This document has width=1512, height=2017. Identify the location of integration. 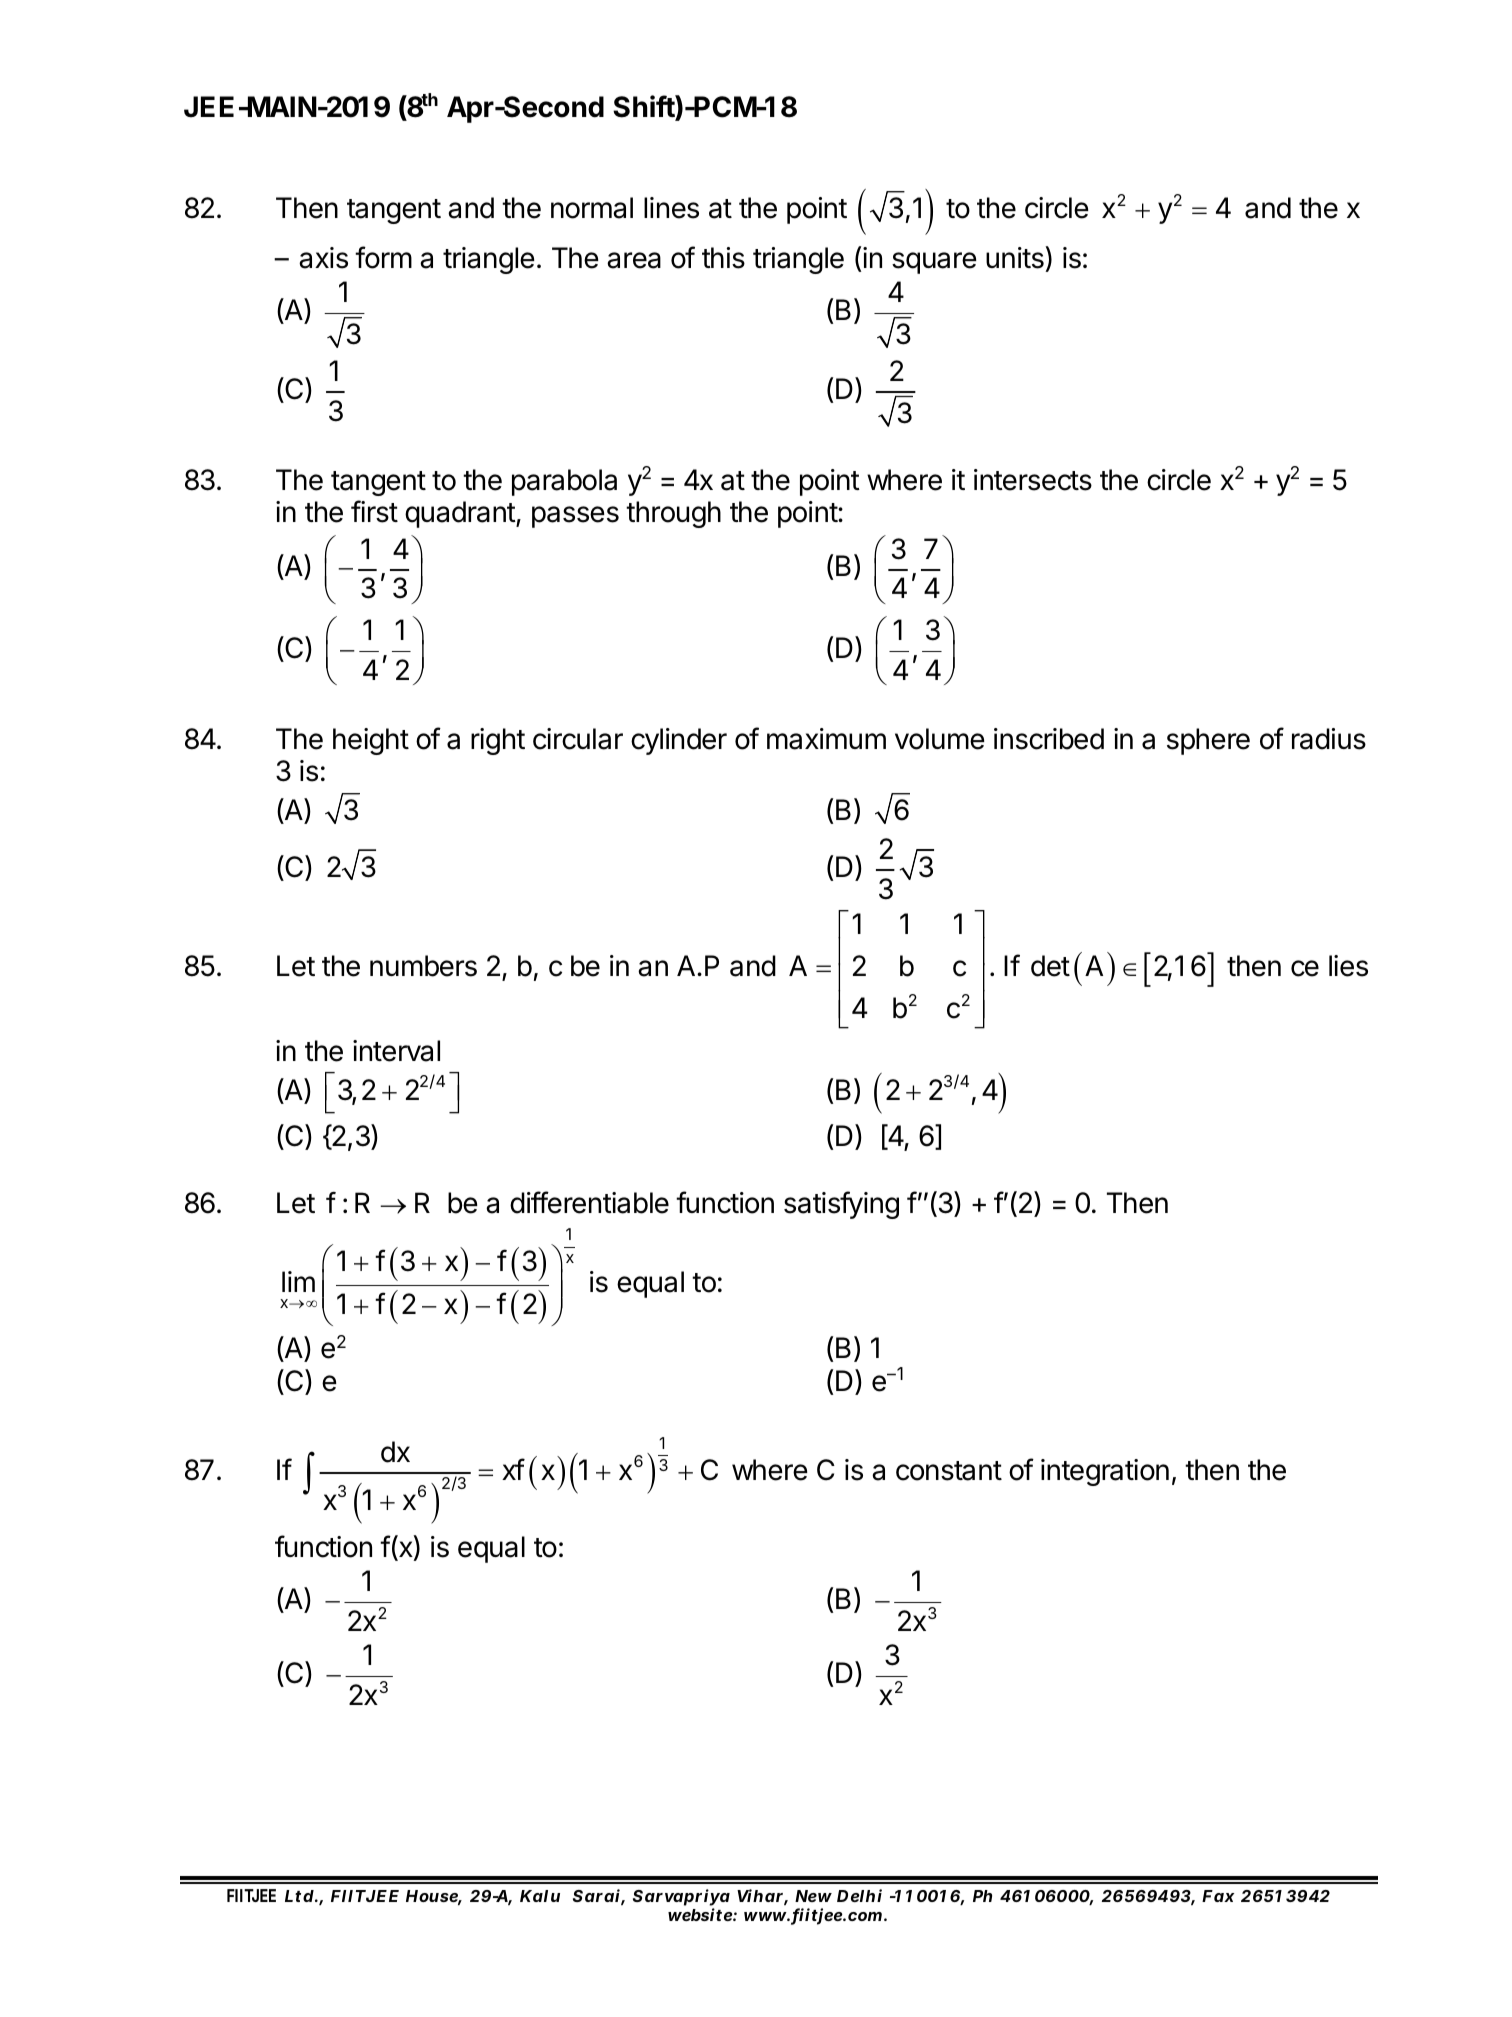
(1105, 1472).
